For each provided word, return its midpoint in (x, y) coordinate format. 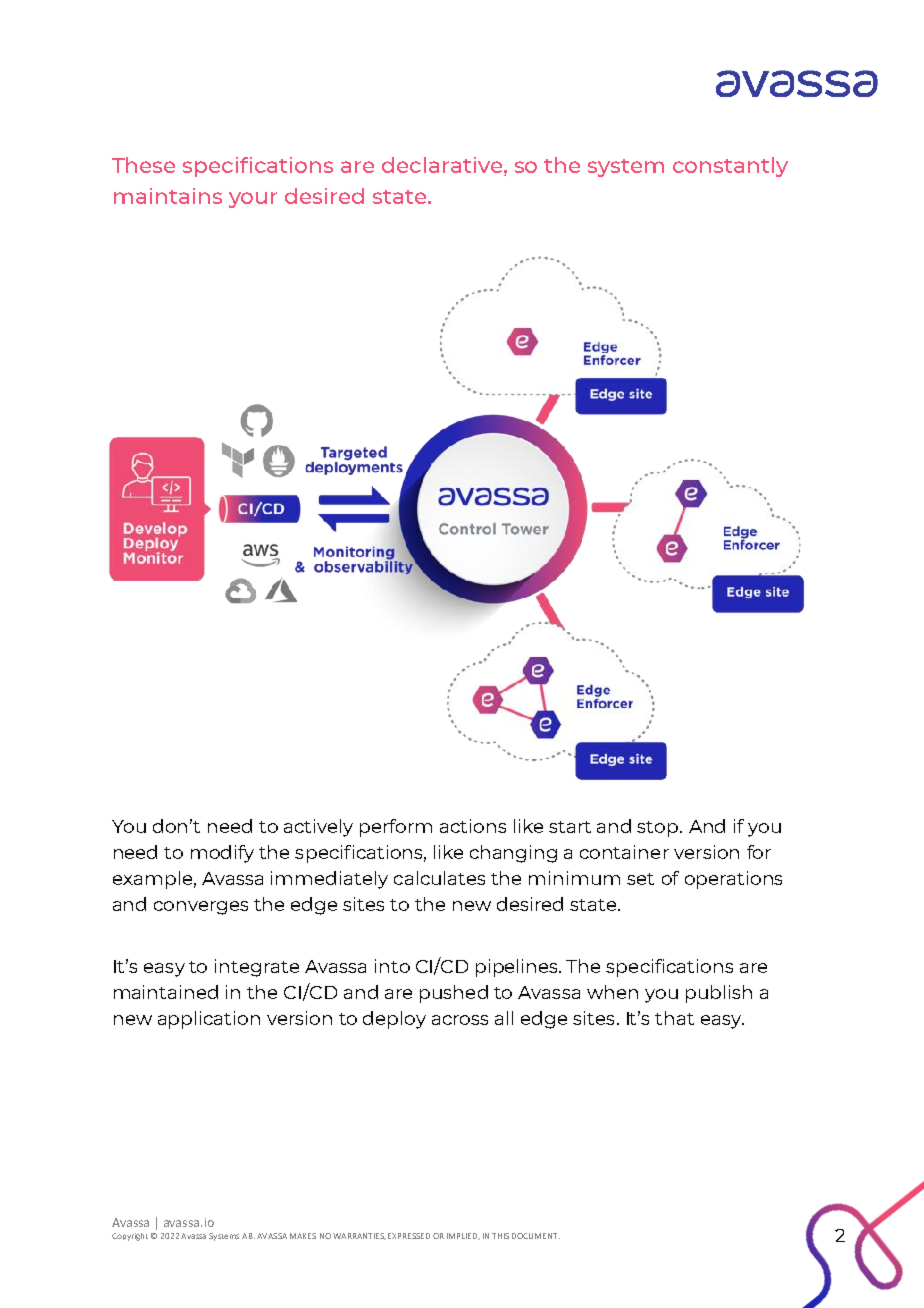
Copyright (130, 1237)
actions (473, 826)
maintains (168, 196)
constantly (730, 167)
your (253, 200)
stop (659, 829)
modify (222, 854)
